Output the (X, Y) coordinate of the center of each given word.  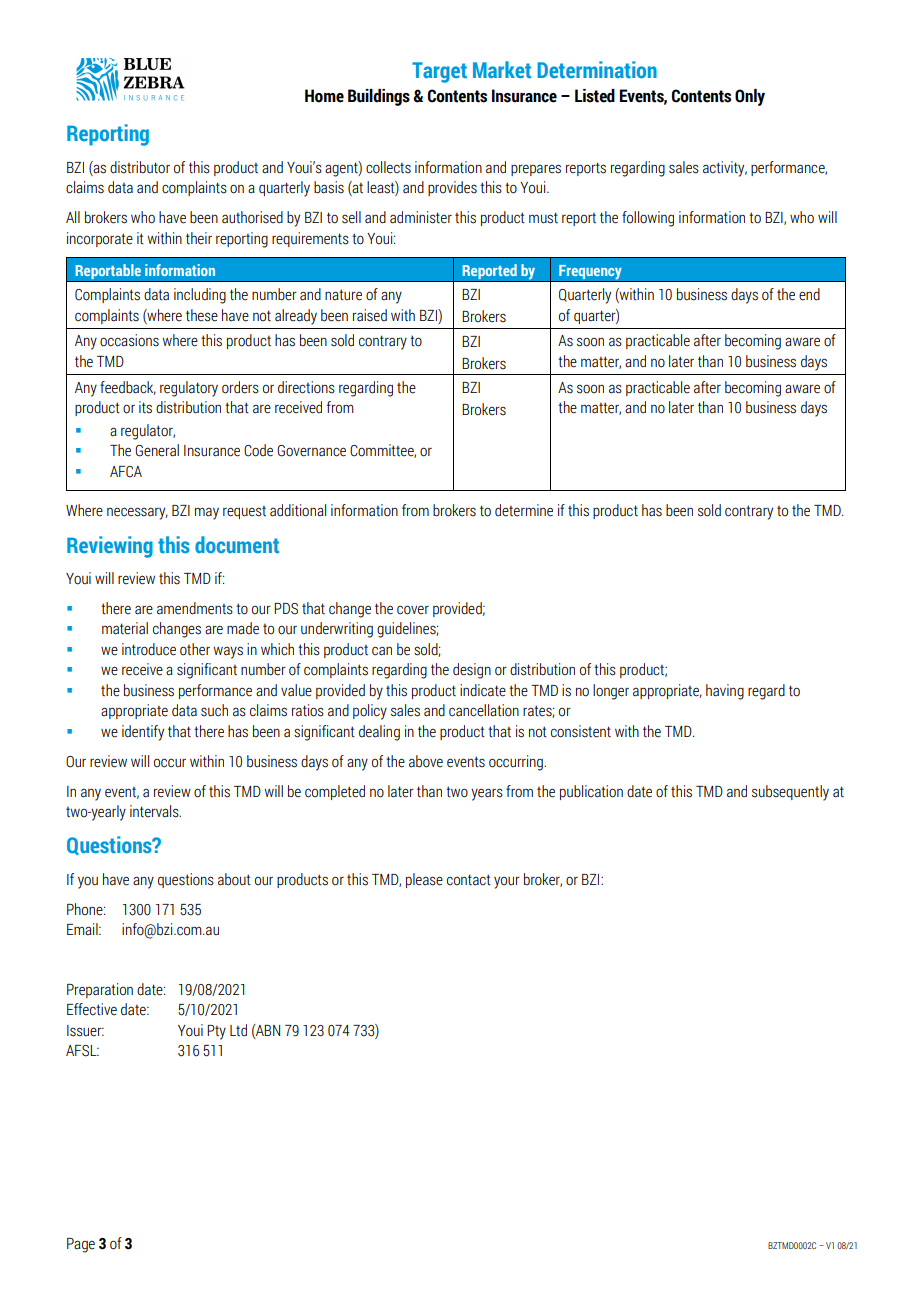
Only (750, 97)
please (424, 880)
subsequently (790, 793)
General (157, 450)
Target (439, 72)
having (725, 692)
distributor (140, 167)
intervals (155, 811)
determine (524, 510)
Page (81, 1245)
